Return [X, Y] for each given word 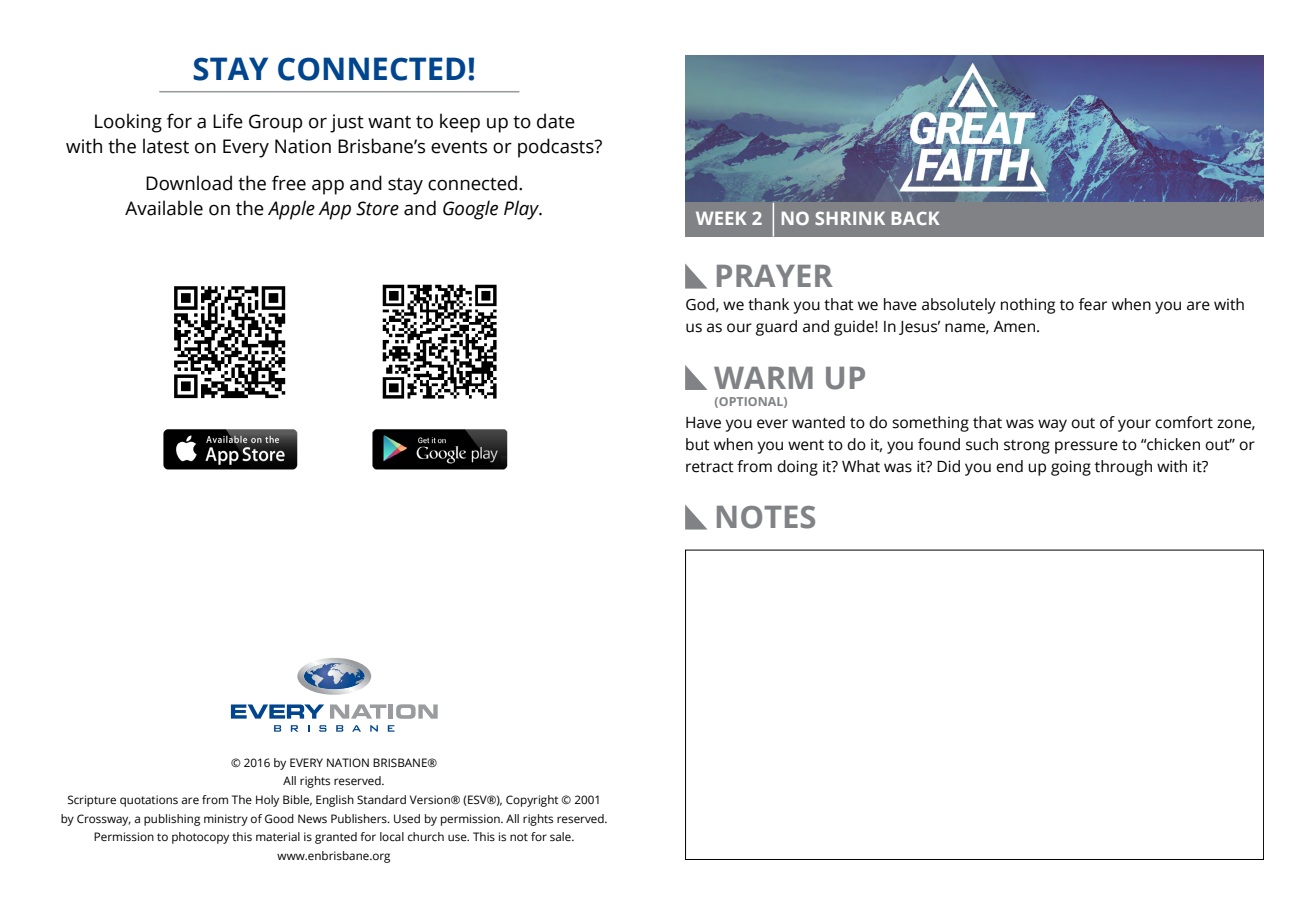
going [1071, 468]
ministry [226, 820]
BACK [916, 218]
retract [710, 467]
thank [768, 304]
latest [166, 146]
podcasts [557, 148]
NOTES [766, 517]
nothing [1028, 306]
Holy [267, 801]
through [1123, 468]
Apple [291, 210]
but [698, 444]
